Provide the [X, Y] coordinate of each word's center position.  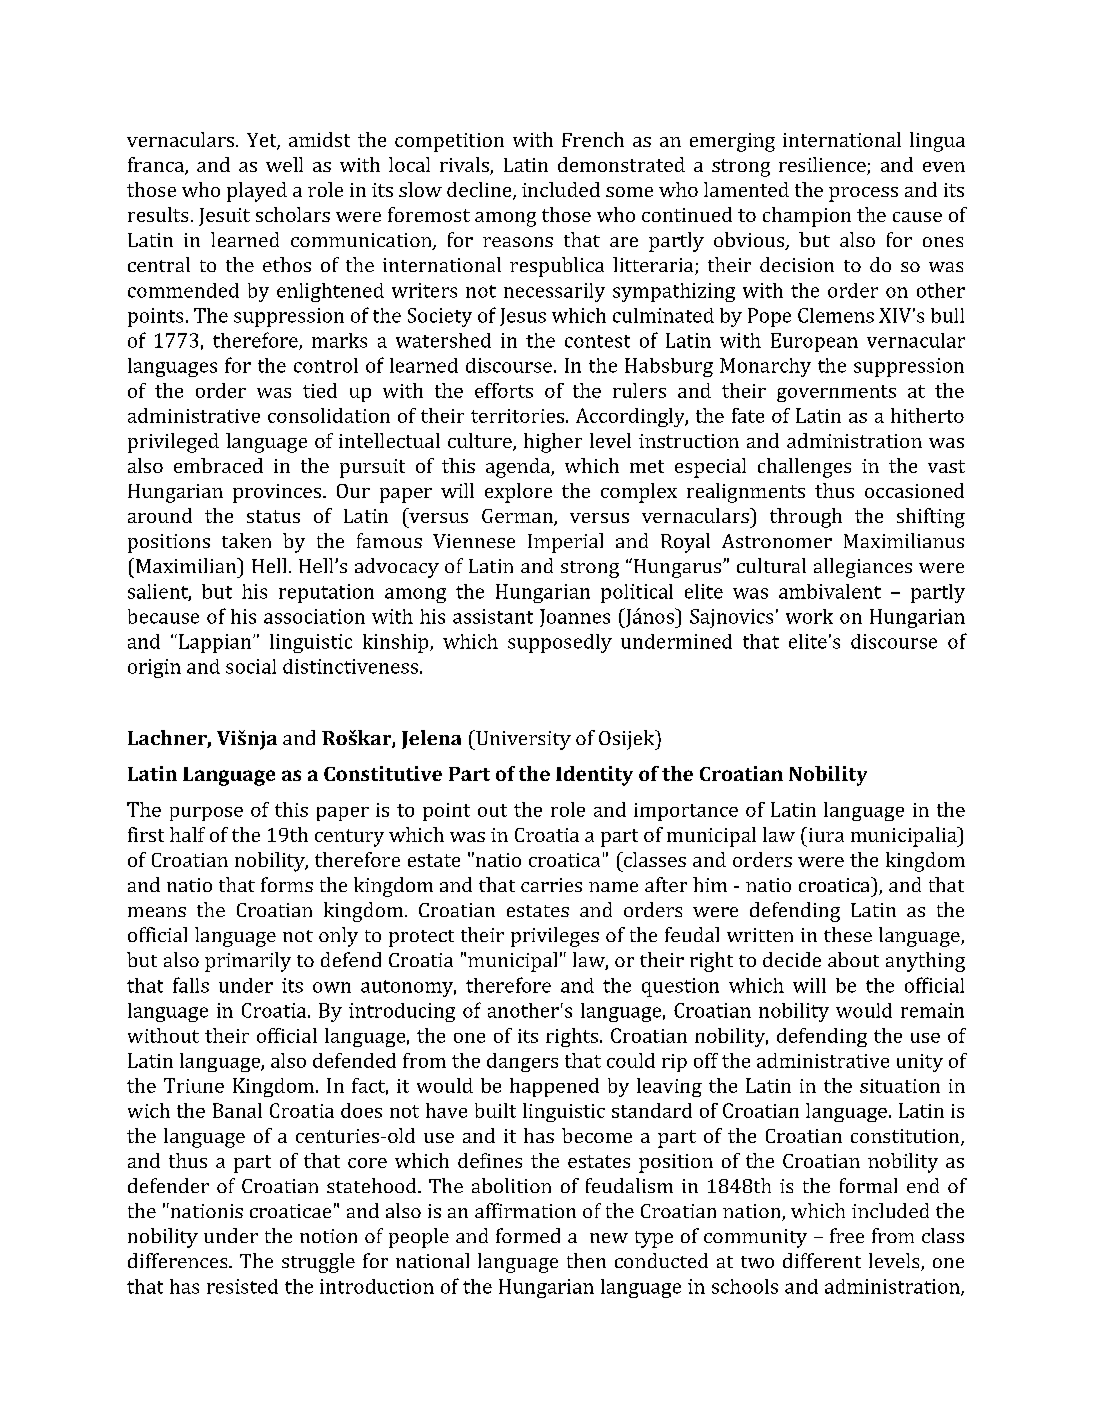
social [251, 666]
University [522, 740]
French [593, 139]
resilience [823, 166]
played [257, 192]
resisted [242, 1286]
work [809, 616]
